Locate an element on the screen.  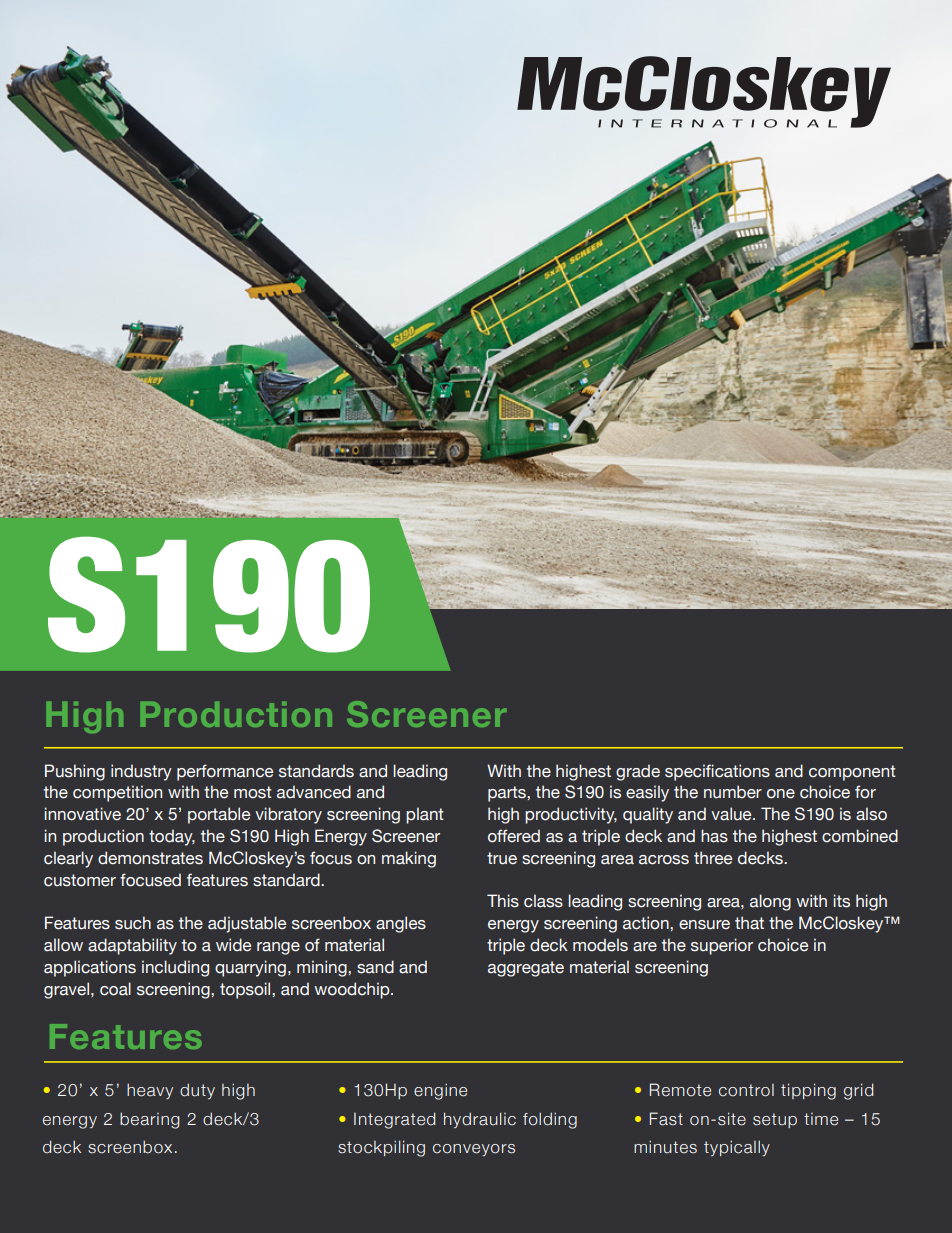
bearing is located at coordinates (150, 1120).
